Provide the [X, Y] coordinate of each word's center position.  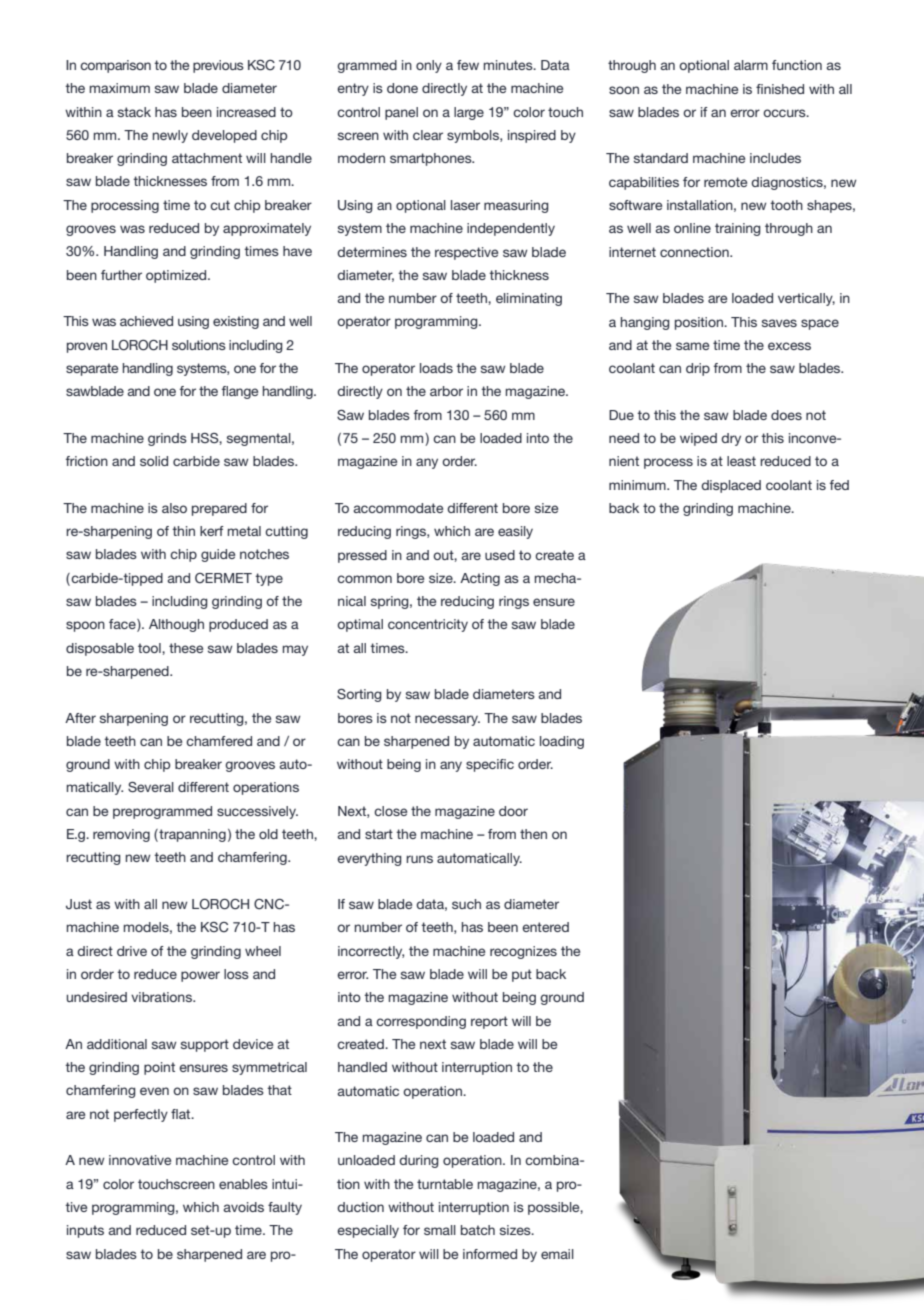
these [186, 648]
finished [780, 89]
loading [562, 742]
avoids [243, 1207]
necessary [447, 720]
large [469, 113]
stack [134, 112]
